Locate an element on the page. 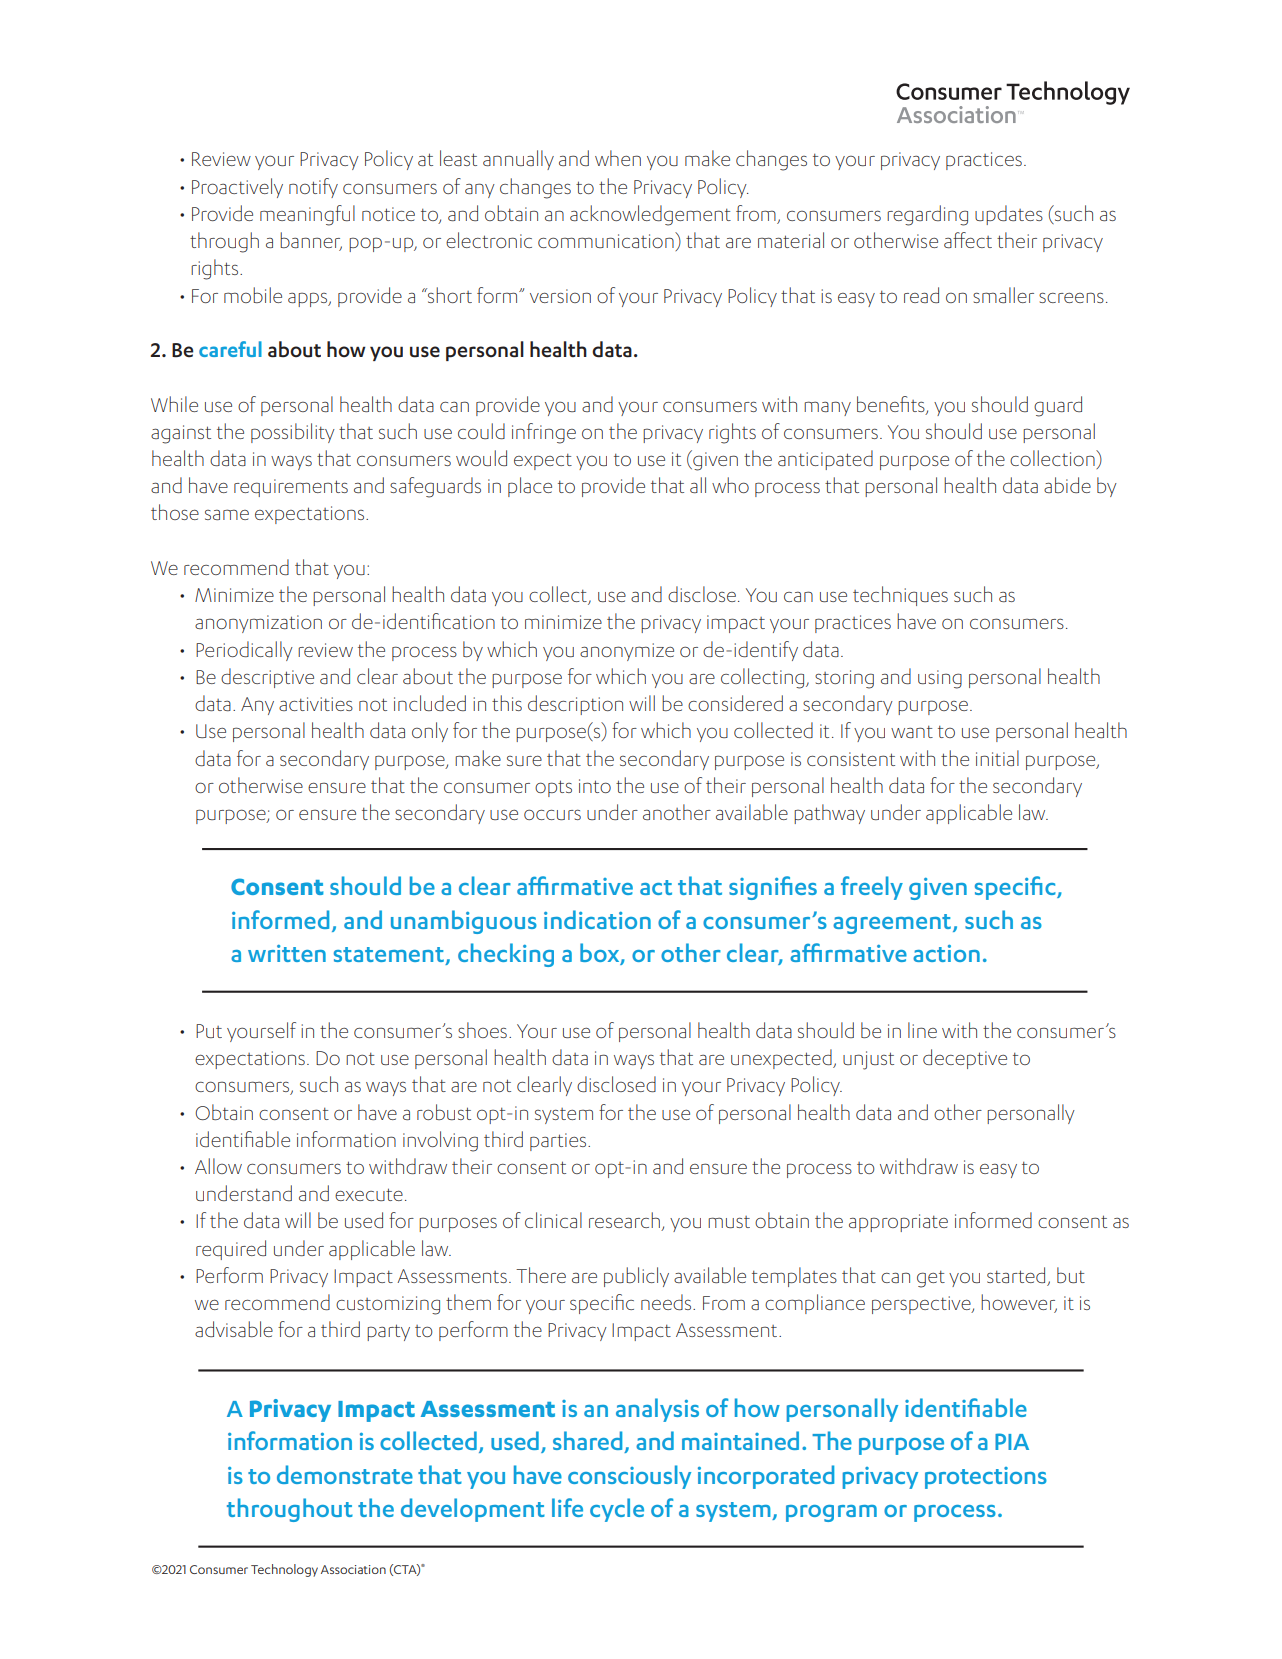 The width and height of the page is (1282, 1659). written is located at coordinates (287, 953).
